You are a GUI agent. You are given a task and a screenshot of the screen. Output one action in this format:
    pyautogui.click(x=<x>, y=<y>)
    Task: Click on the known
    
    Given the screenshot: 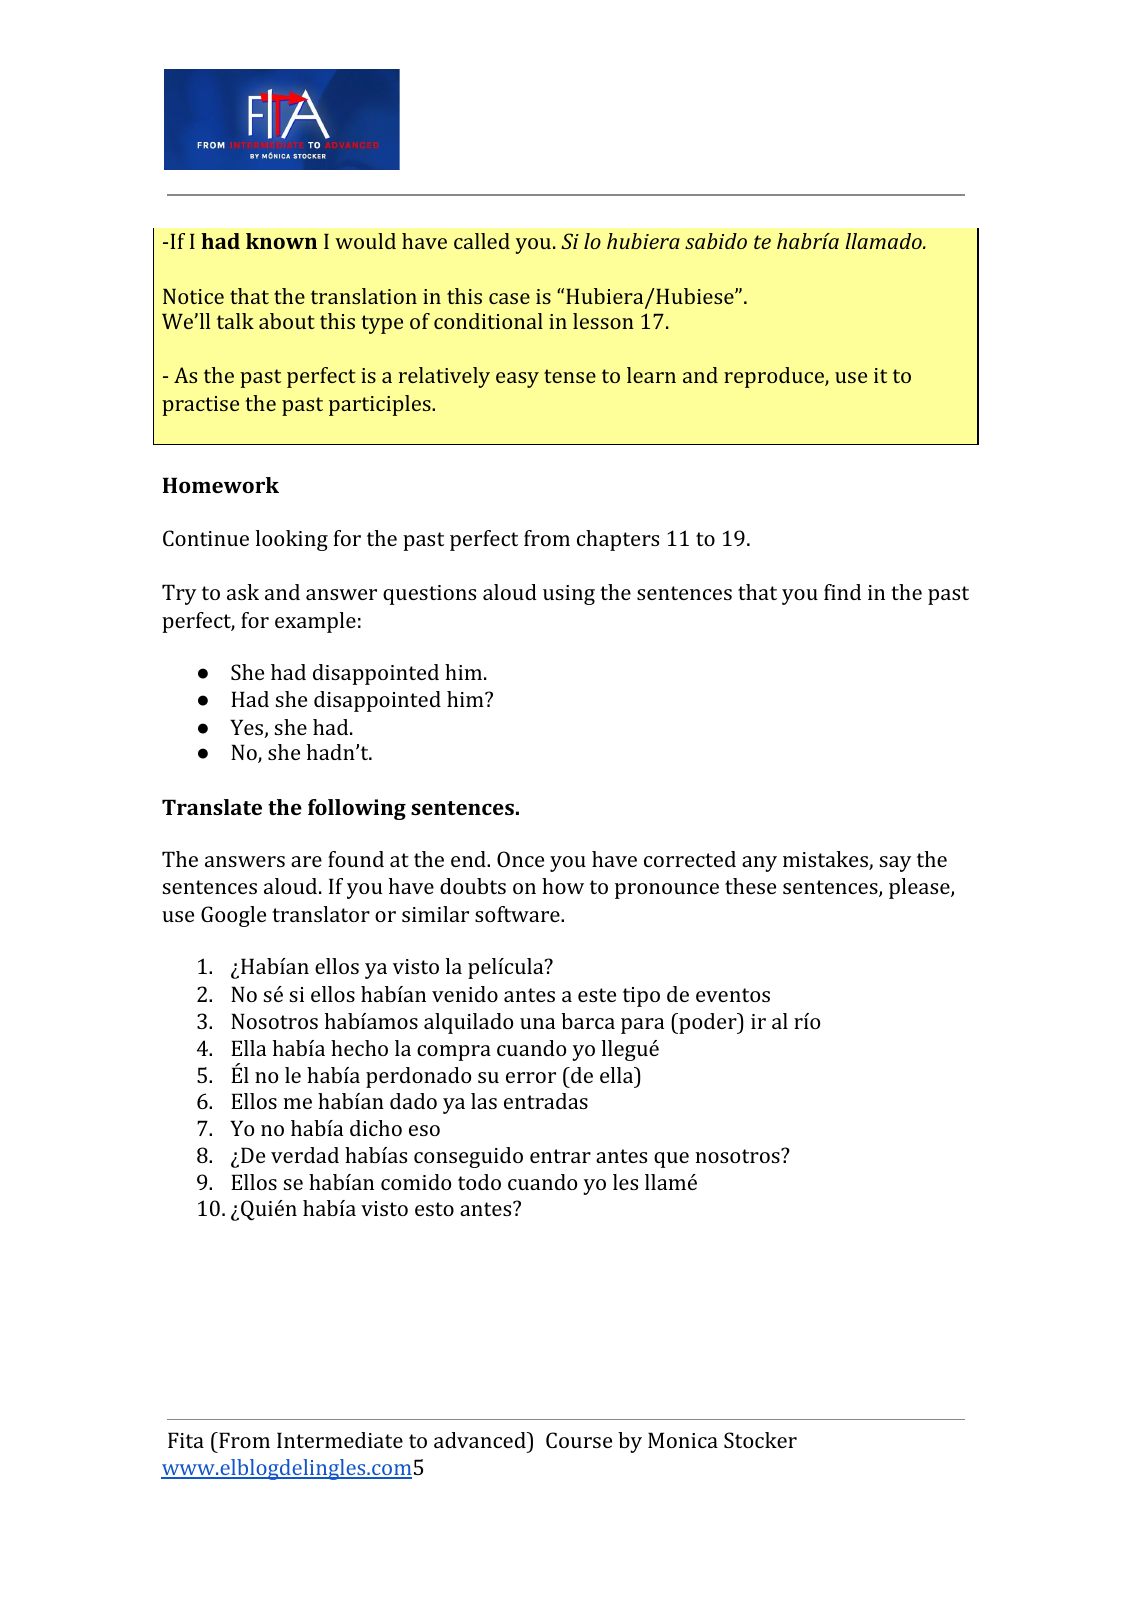 What is the action you would take?
    pyautogui.click(x=281, y=241)
